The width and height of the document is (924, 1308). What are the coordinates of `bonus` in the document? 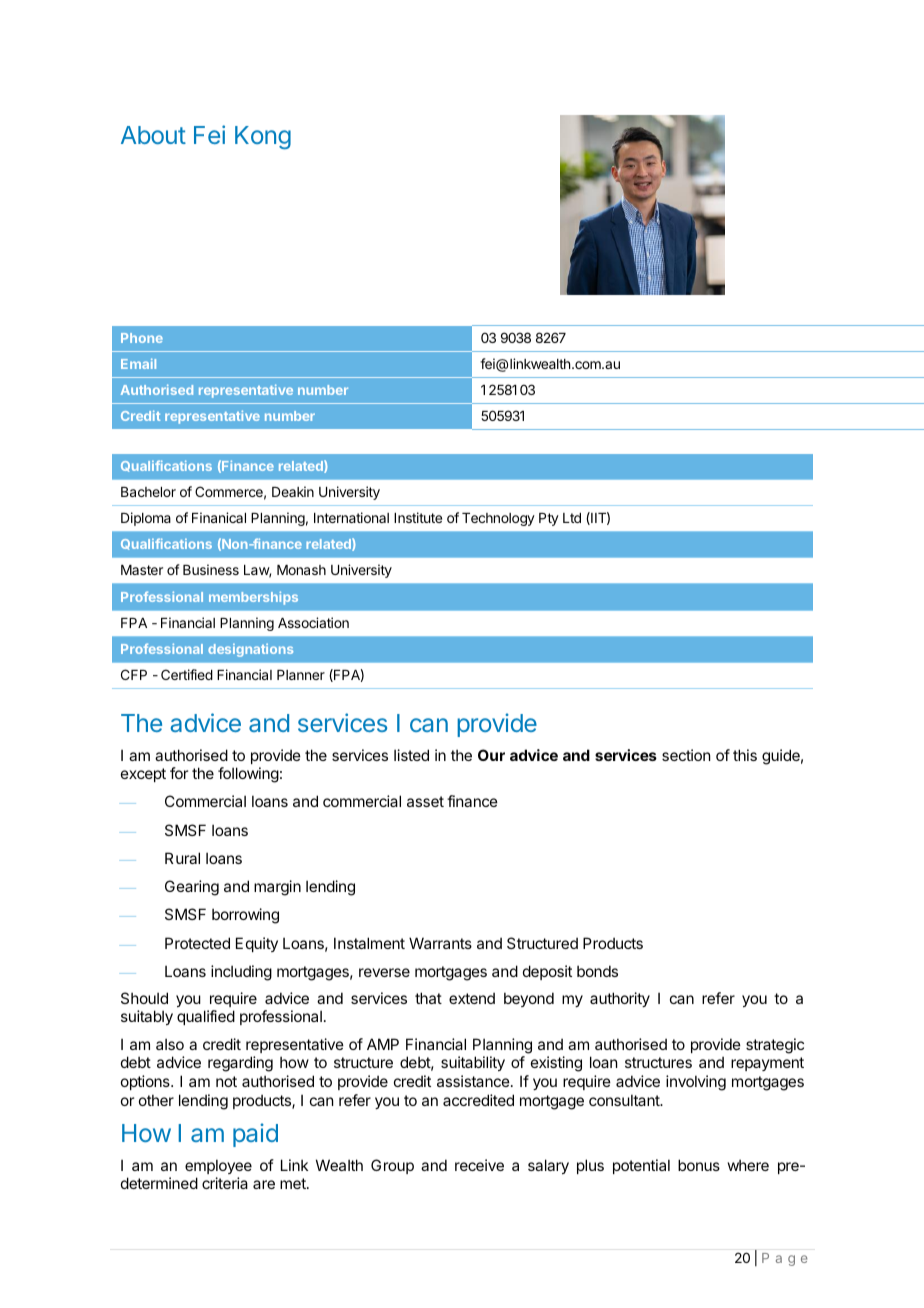 It's located at (699, 1165).
